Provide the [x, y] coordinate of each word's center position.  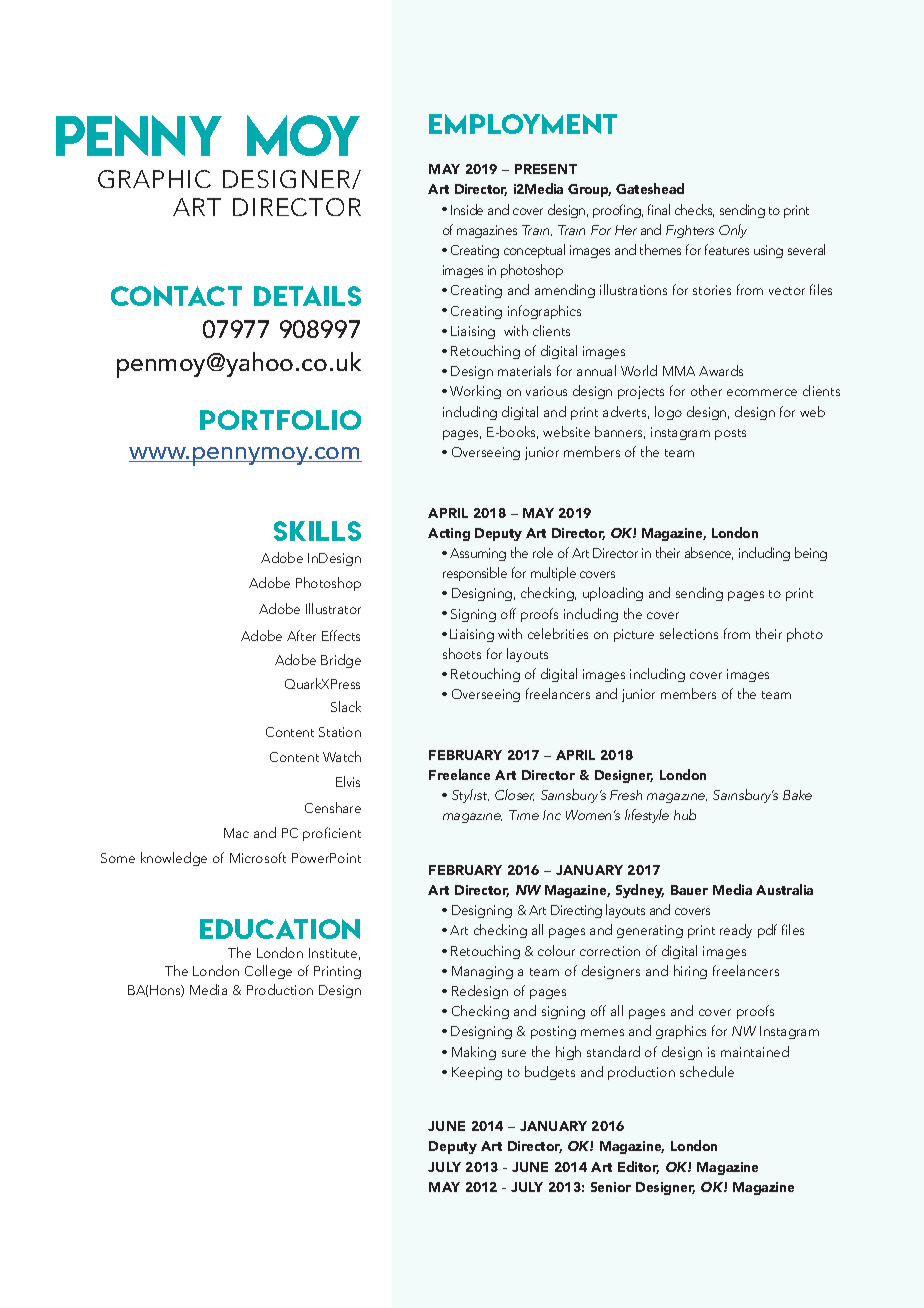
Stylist [470, 796]
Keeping [477, 1073]
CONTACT [176, 296]
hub [685, 814]
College [268, 972]
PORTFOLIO [280, 420]
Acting [449, 534]
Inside [467, 209]
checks [694, 210]
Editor [638, 1167]
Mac [236, 833]
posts [730, 434]
